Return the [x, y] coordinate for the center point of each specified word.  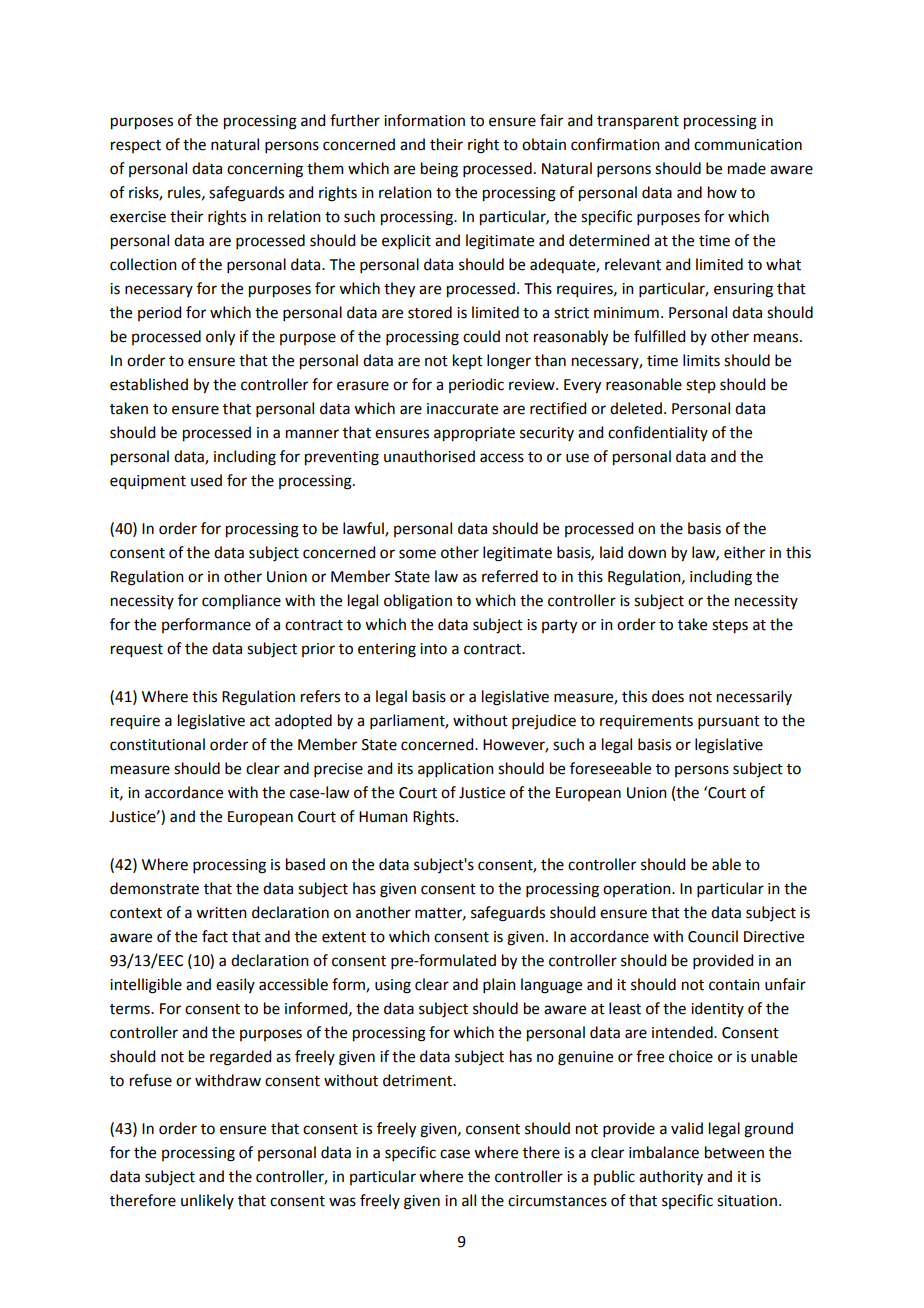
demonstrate [154, 888]
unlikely [207, 1201]
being [439, 170]
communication [748, 145]
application [456, 769]
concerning [265, 170]
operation [638, 890]
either [744, 552]
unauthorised [429, 456]
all [469, 1200]
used [206, 480]
